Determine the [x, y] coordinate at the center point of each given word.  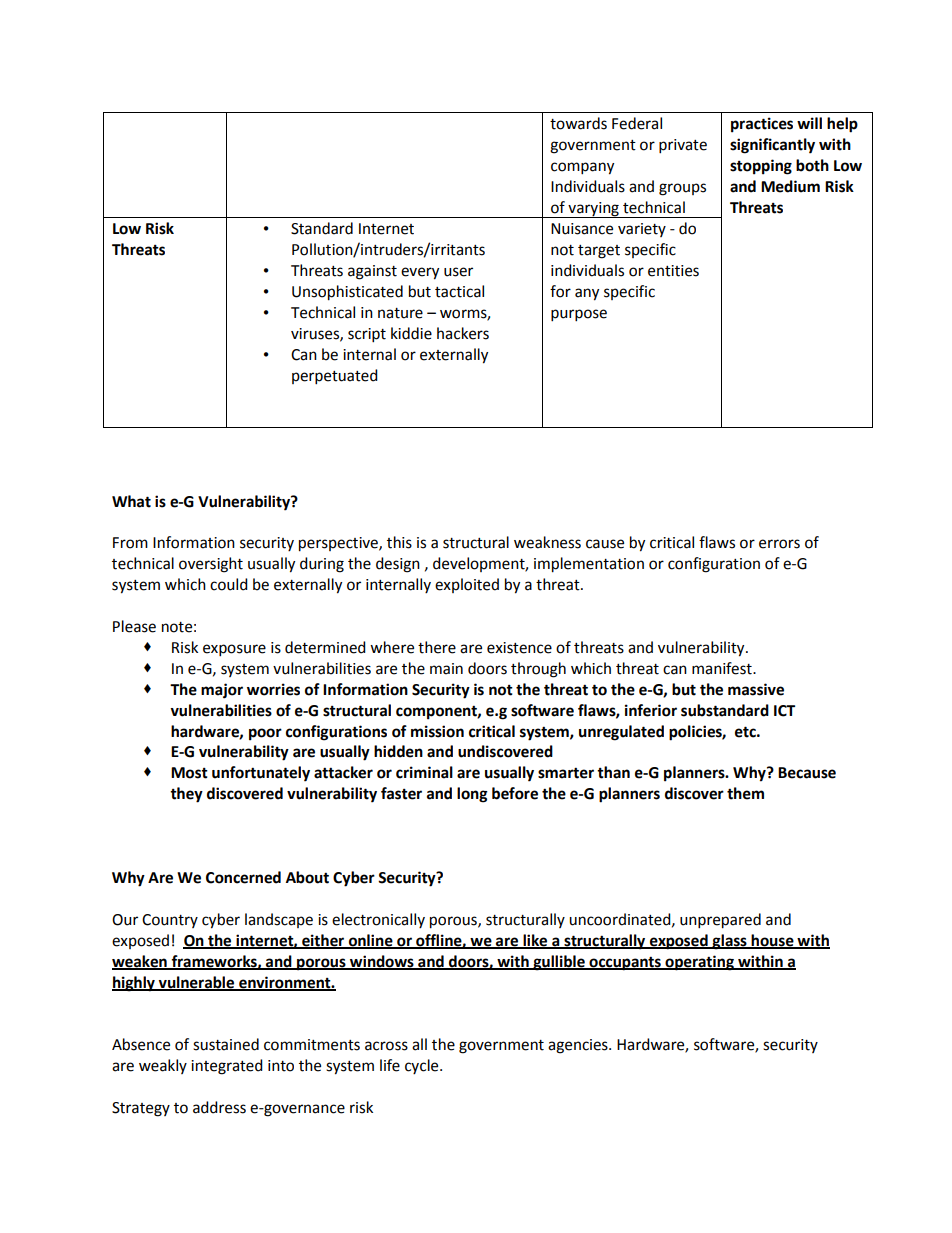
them [745, 793]
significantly [772, 146]
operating [699, 963]
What [131, 501]
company [582, 168]
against [372, 272]
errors [779, 544]
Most [189, 773]
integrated [227, 1067]
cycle [423, 1066]
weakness [547, 542]
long [472, 795]
